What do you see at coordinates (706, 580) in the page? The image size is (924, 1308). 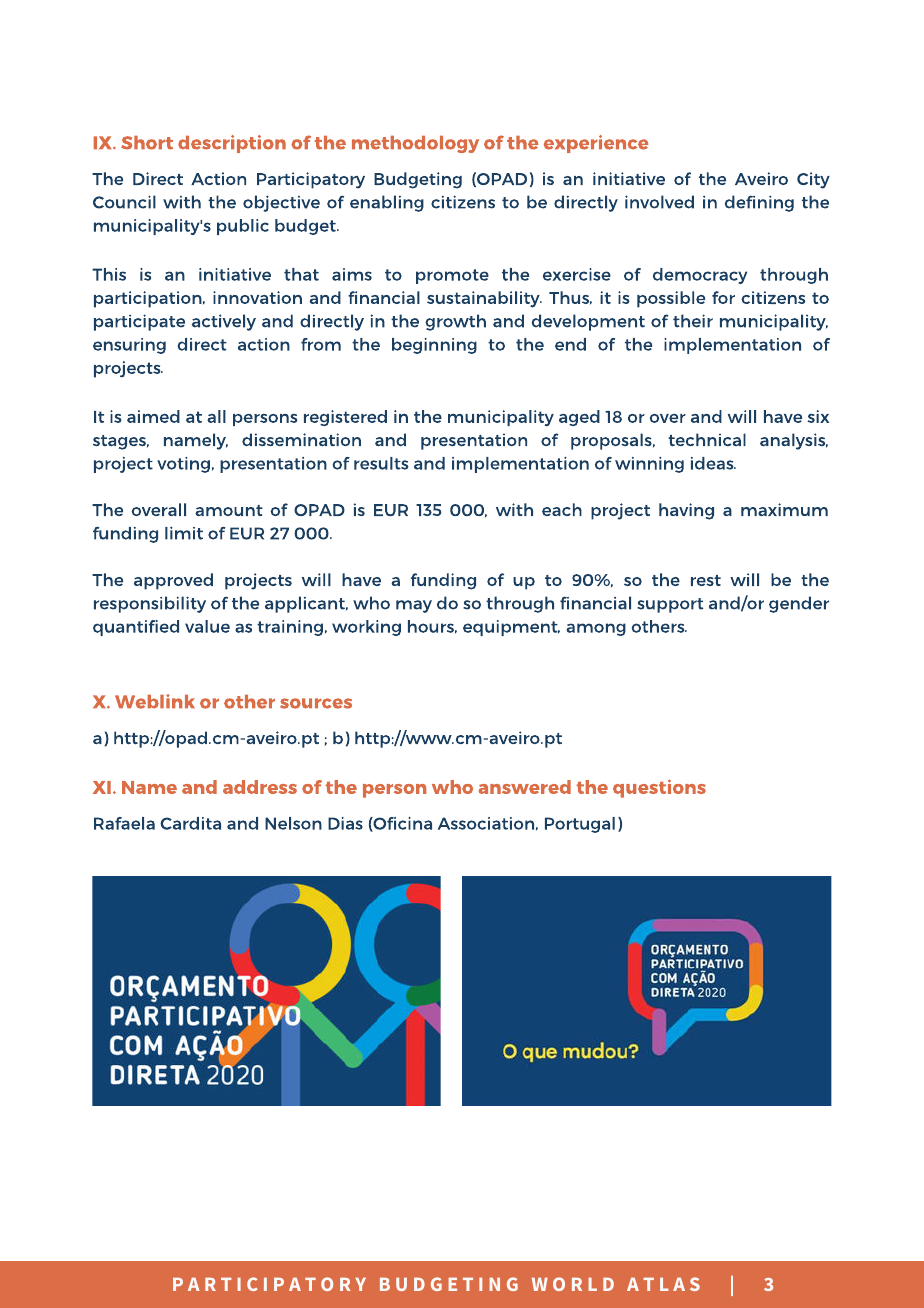 I see `rest` at bounding box center [706, 580].
